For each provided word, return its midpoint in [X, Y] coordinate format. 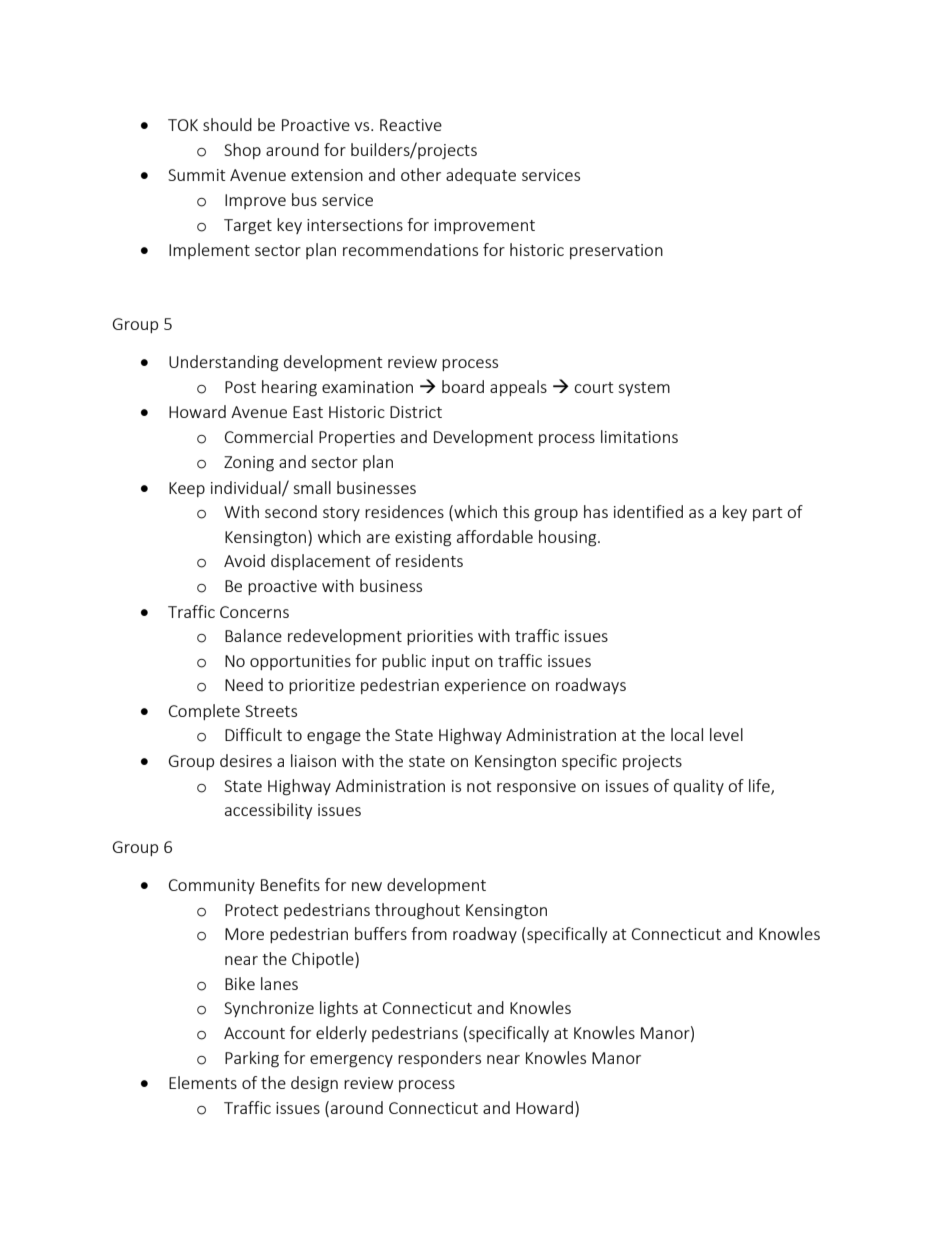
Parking [252, 1059]
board [463, 386]
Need [244, 684]
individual [247, 488]
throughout [417, 911]
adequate [481, 176]
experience [485, 686]
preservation [616, 251]
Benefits [290, 884]
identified [648, 511]
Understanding [223, 363]
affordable [495, 536]
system [644, 389]
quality [699, 787]
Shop [242, 151]
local [687, 734]
